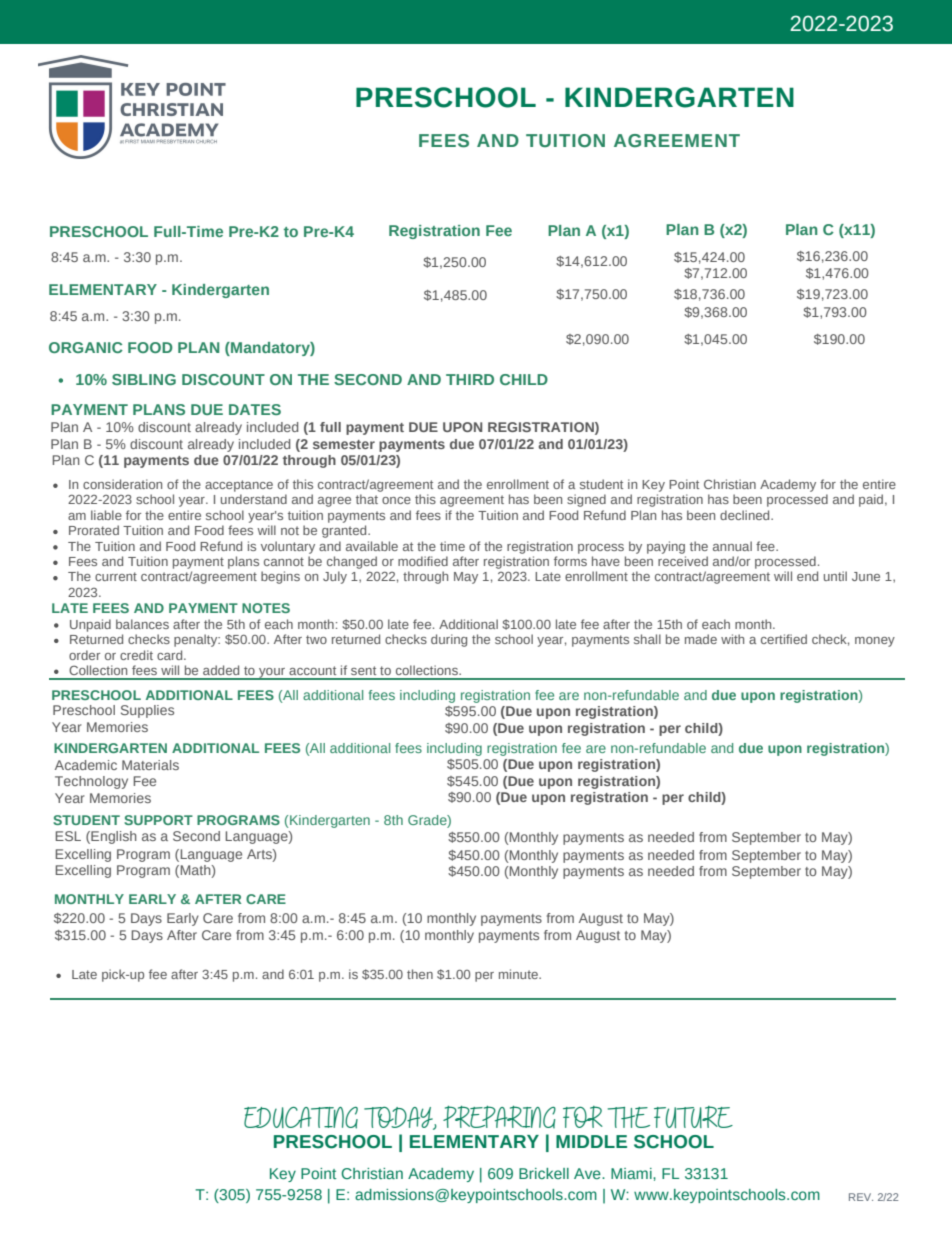  I want to click on then, so click(420, 974).
